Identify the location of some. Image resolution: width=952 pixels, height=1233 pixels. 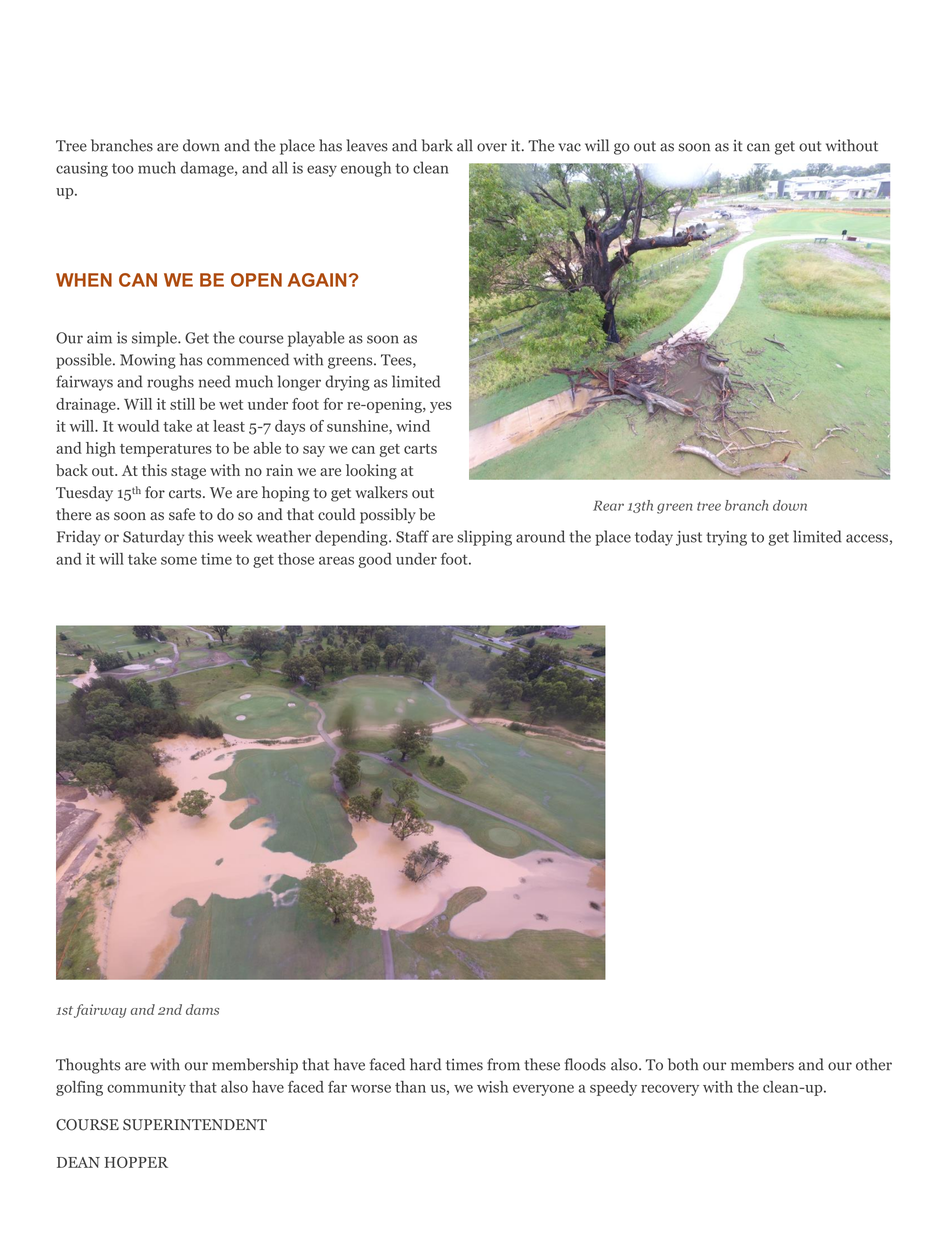
(179, 560).
